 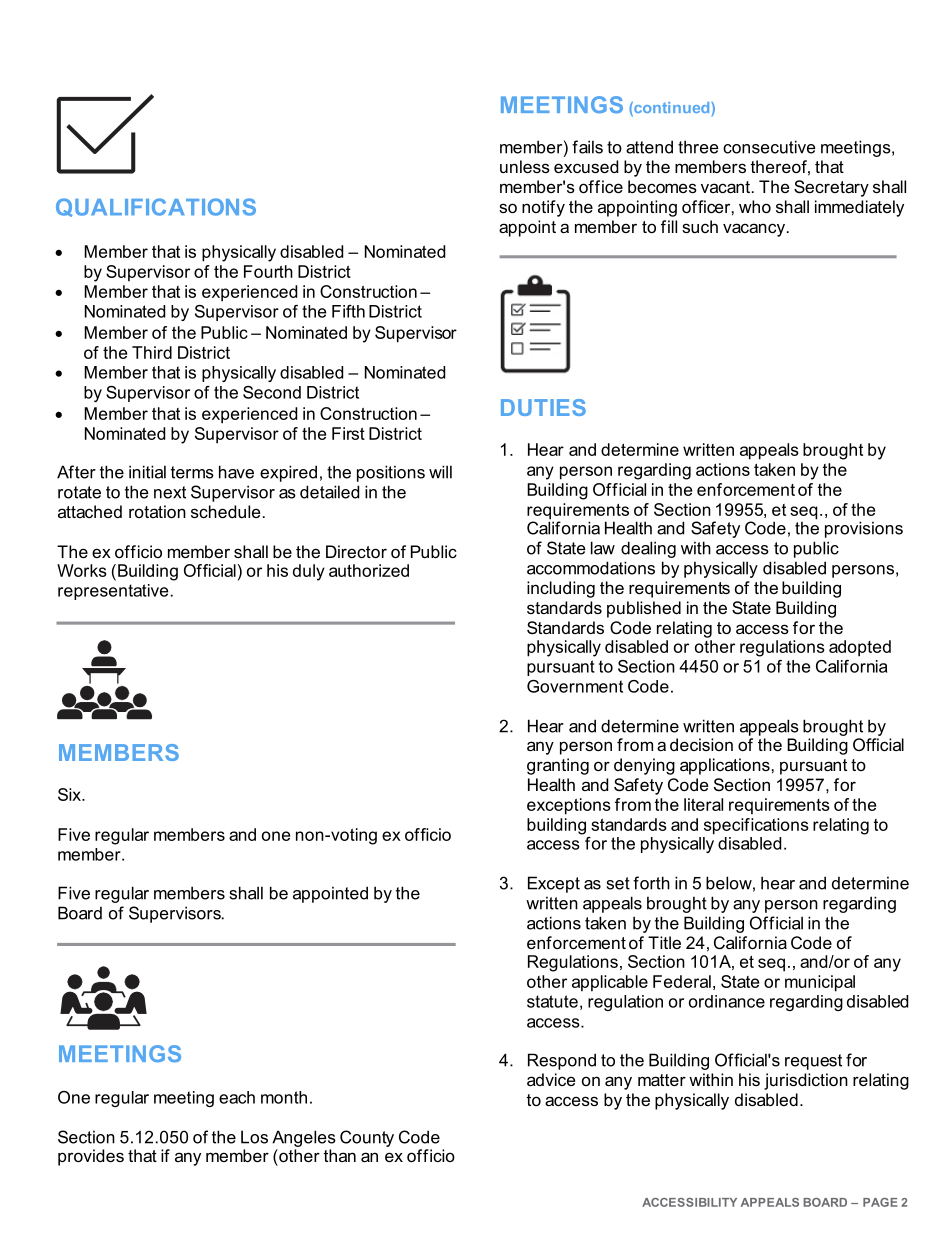 What do you see at coordinates (864, 529) in the page?
I see `provisions` at bounding box center [864, 529].
